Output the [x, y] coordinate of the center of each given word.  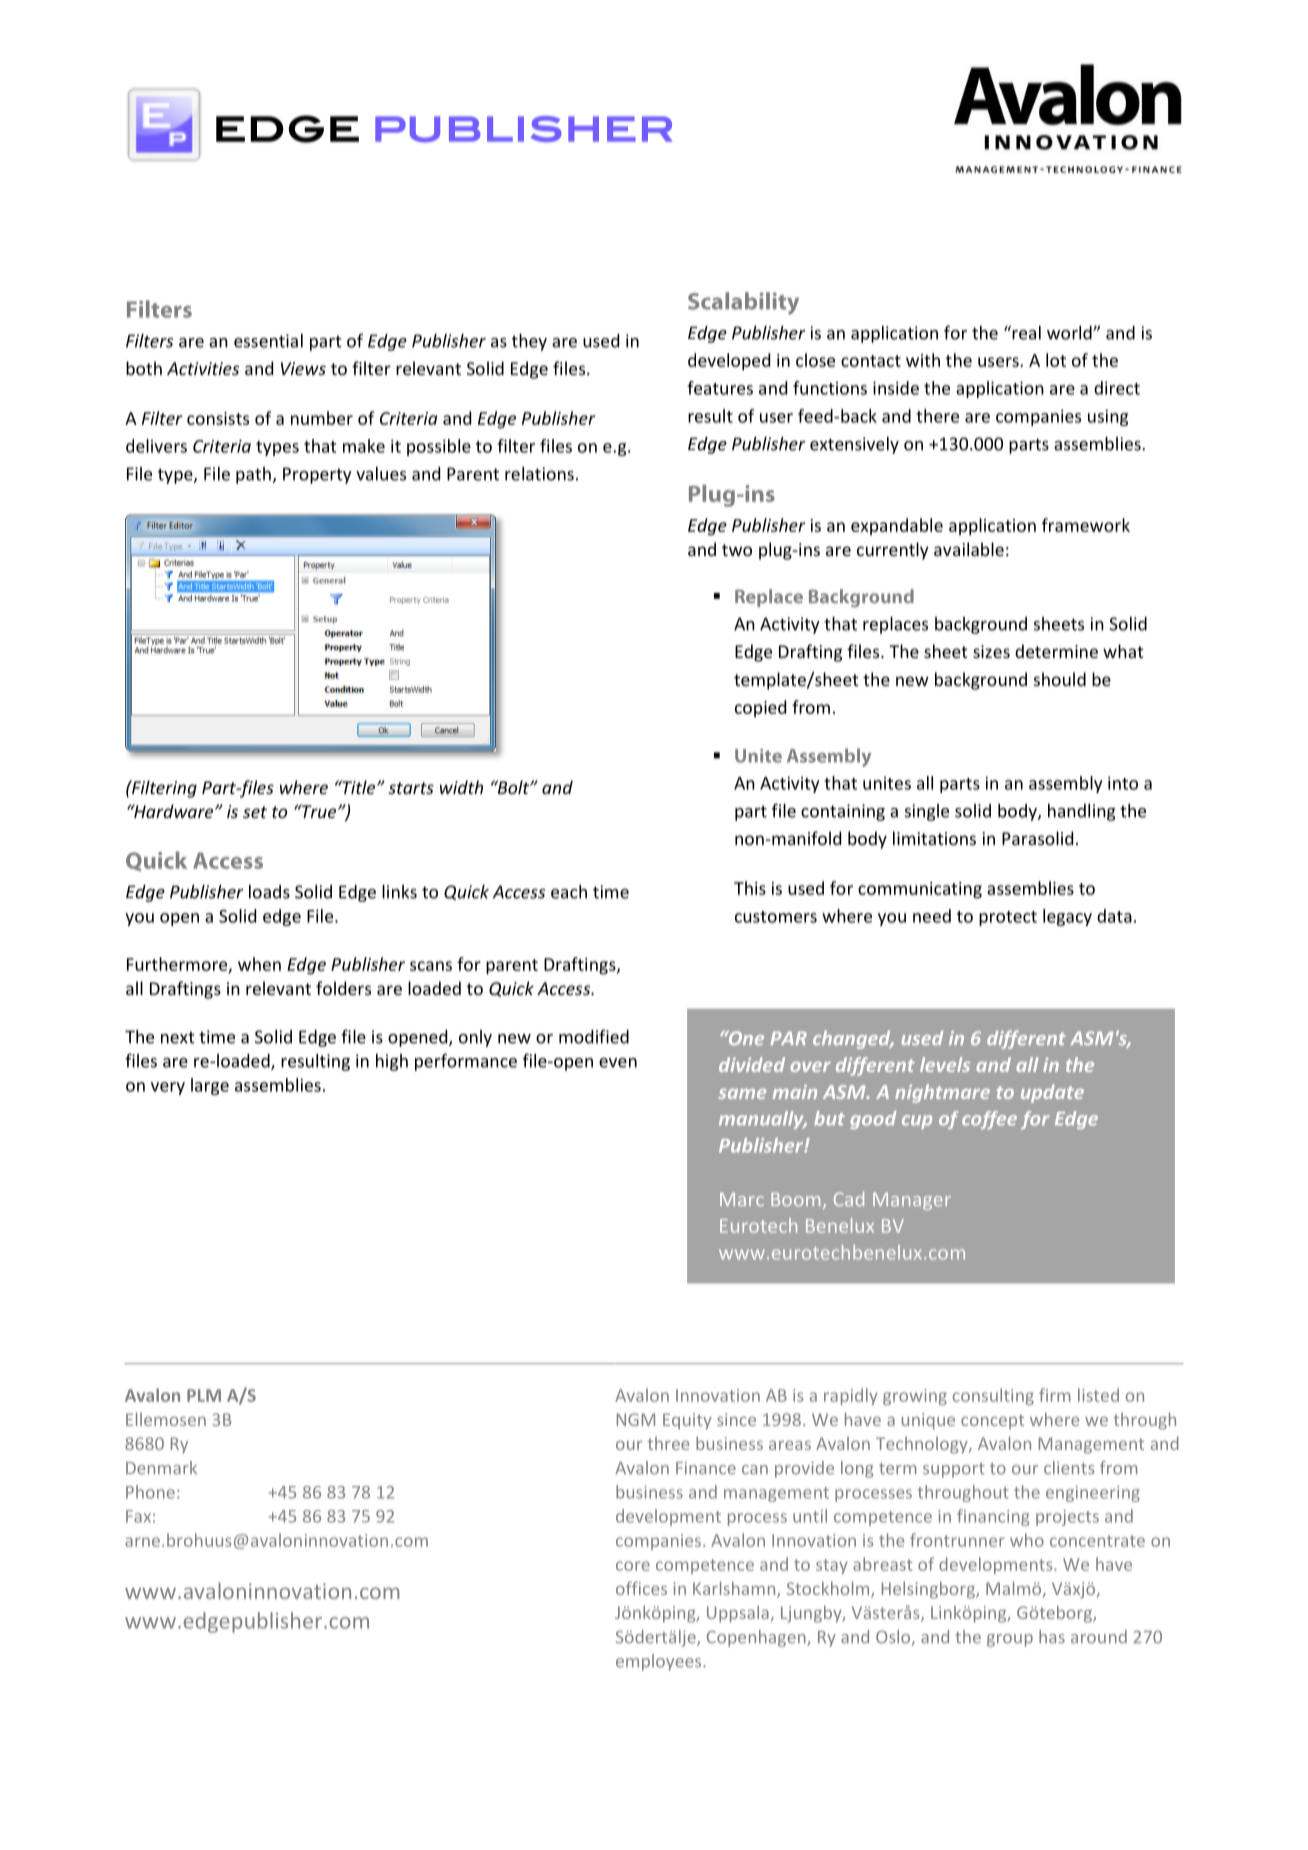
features [720, 388]
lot [1056, 360]
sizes [991, 651]
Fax [138, 1516]
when [259, 964]
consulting [993, 1396]
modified [594, 1036]
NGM [636, 1419]
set [255, 812]
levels [945, 1064]
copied [760, 708]
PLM [204, 1395]
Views [303, 368]
